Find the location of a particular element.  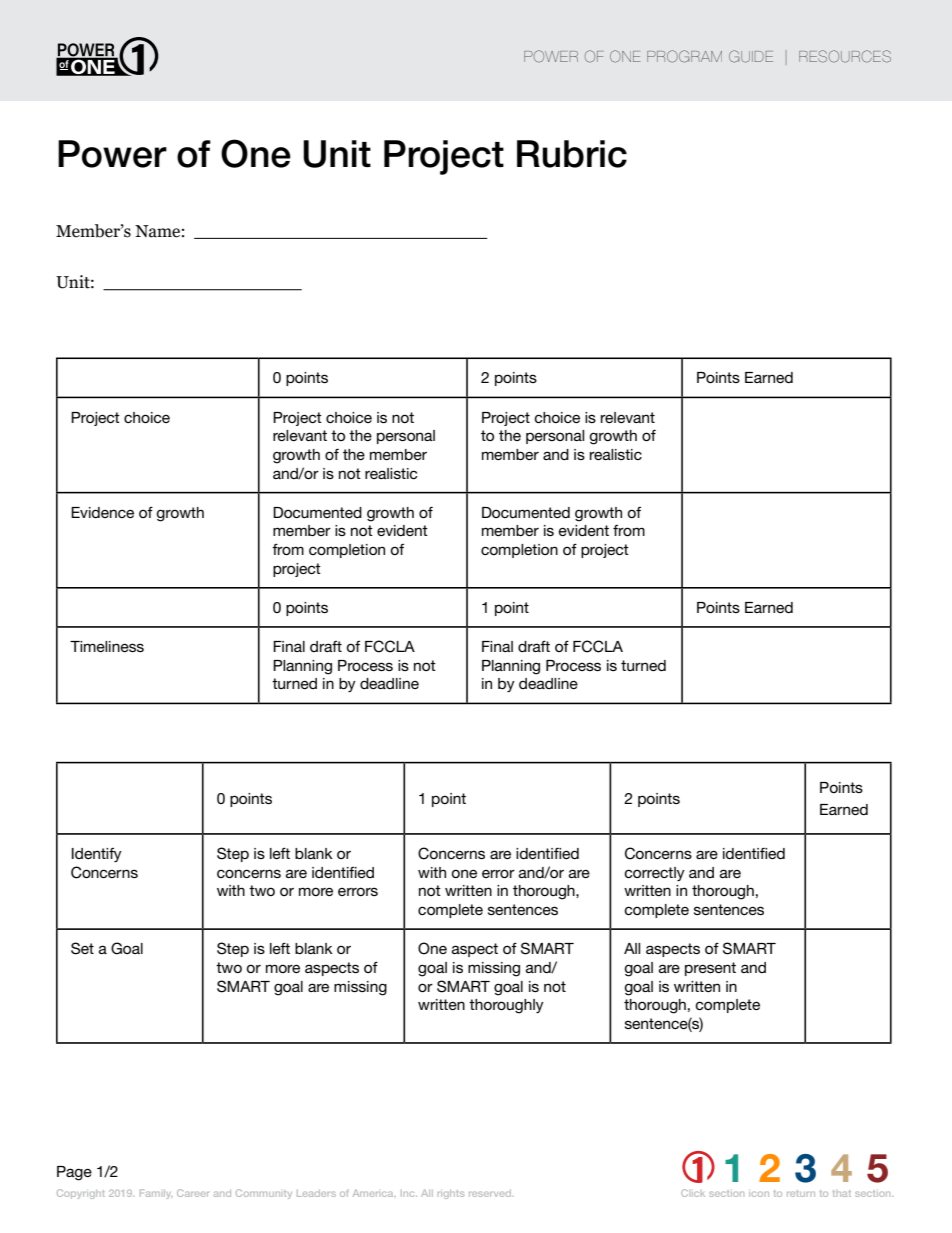

Inc is located at coordinates (409, 1193).
